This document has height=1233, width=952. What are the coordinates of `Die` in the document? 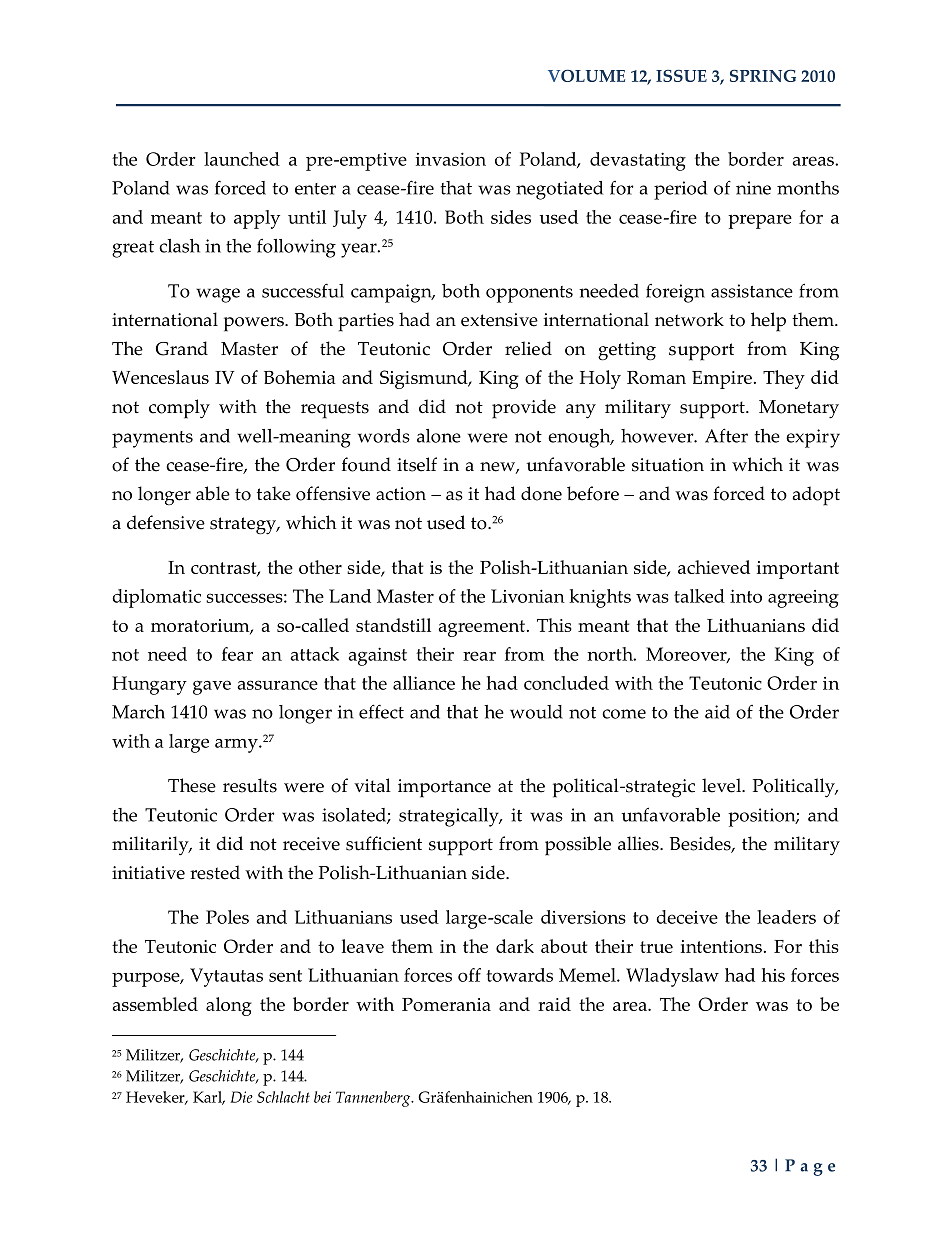 It's located at (242, 1097).
